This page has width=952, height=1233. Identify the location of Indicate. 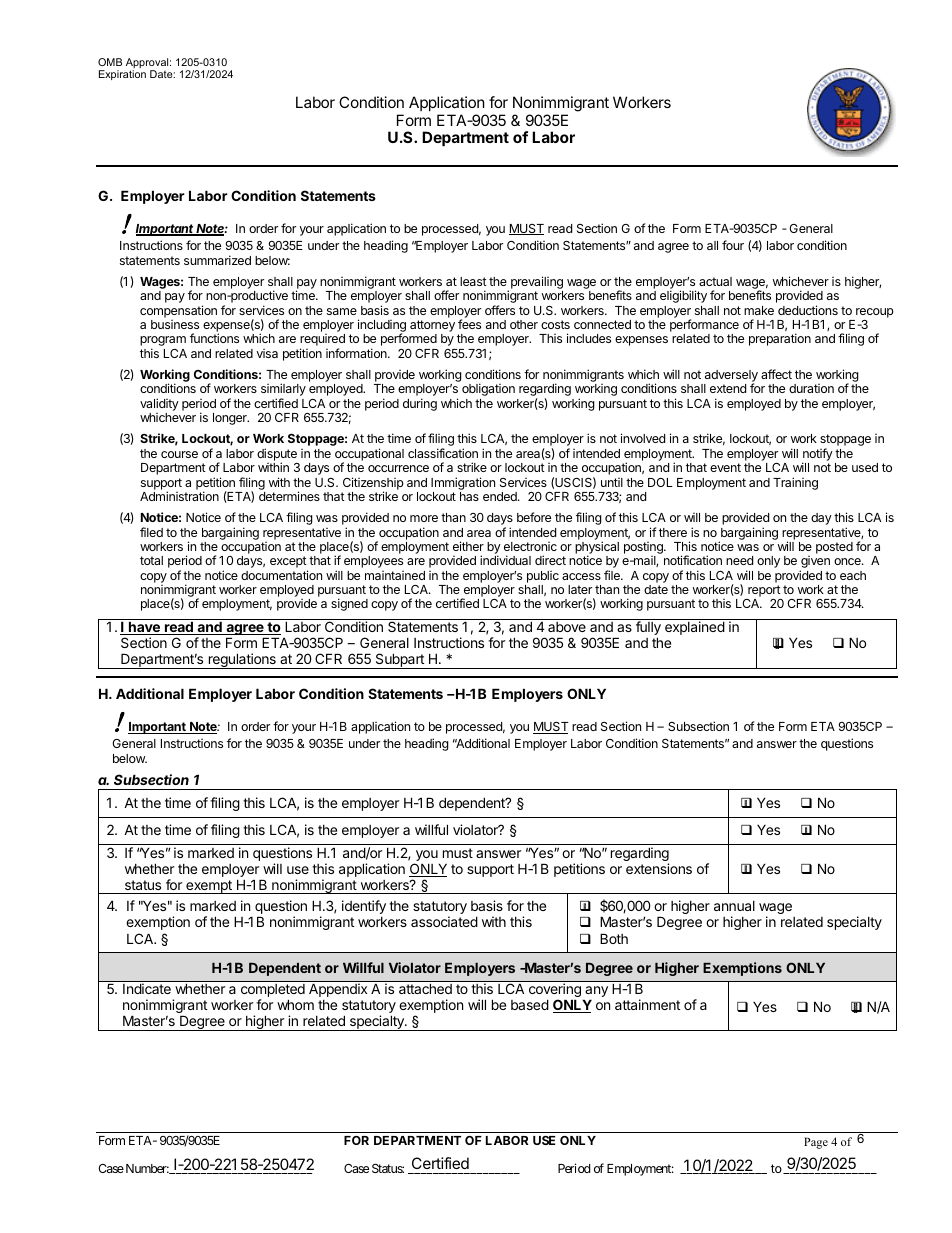
(147, 988).
